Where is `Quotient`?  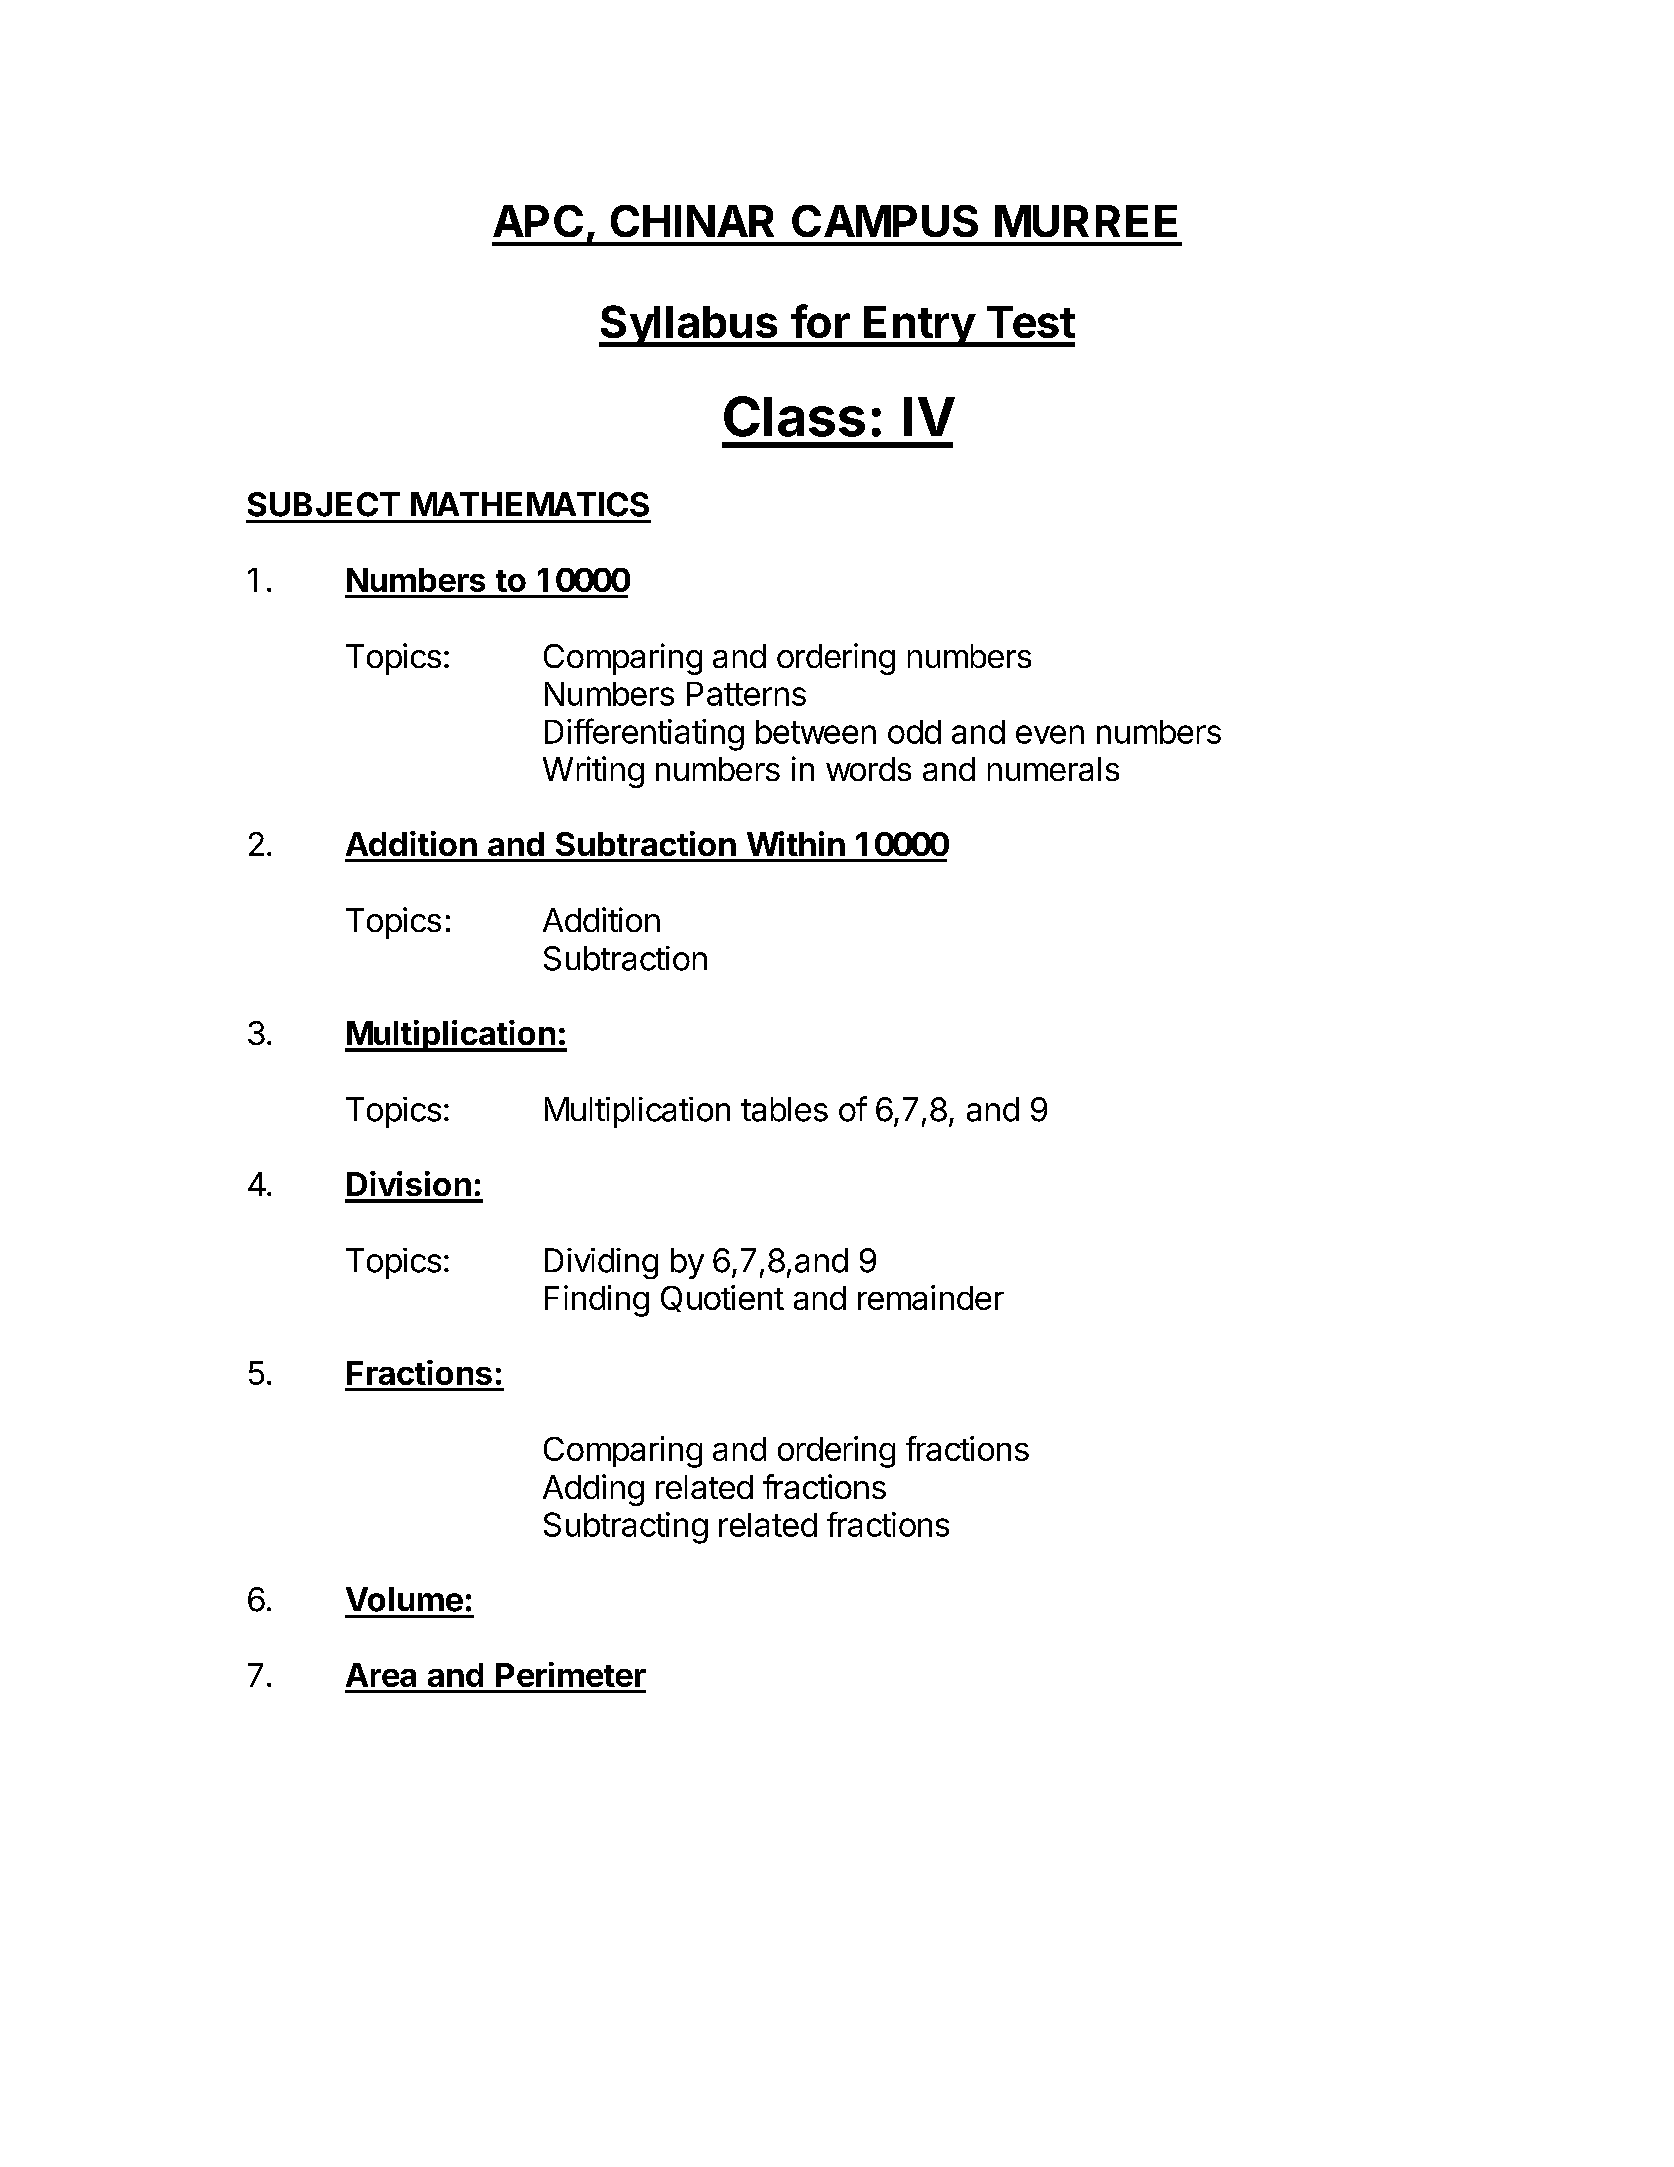 Quotient is located at coordinates (722, 1298).
